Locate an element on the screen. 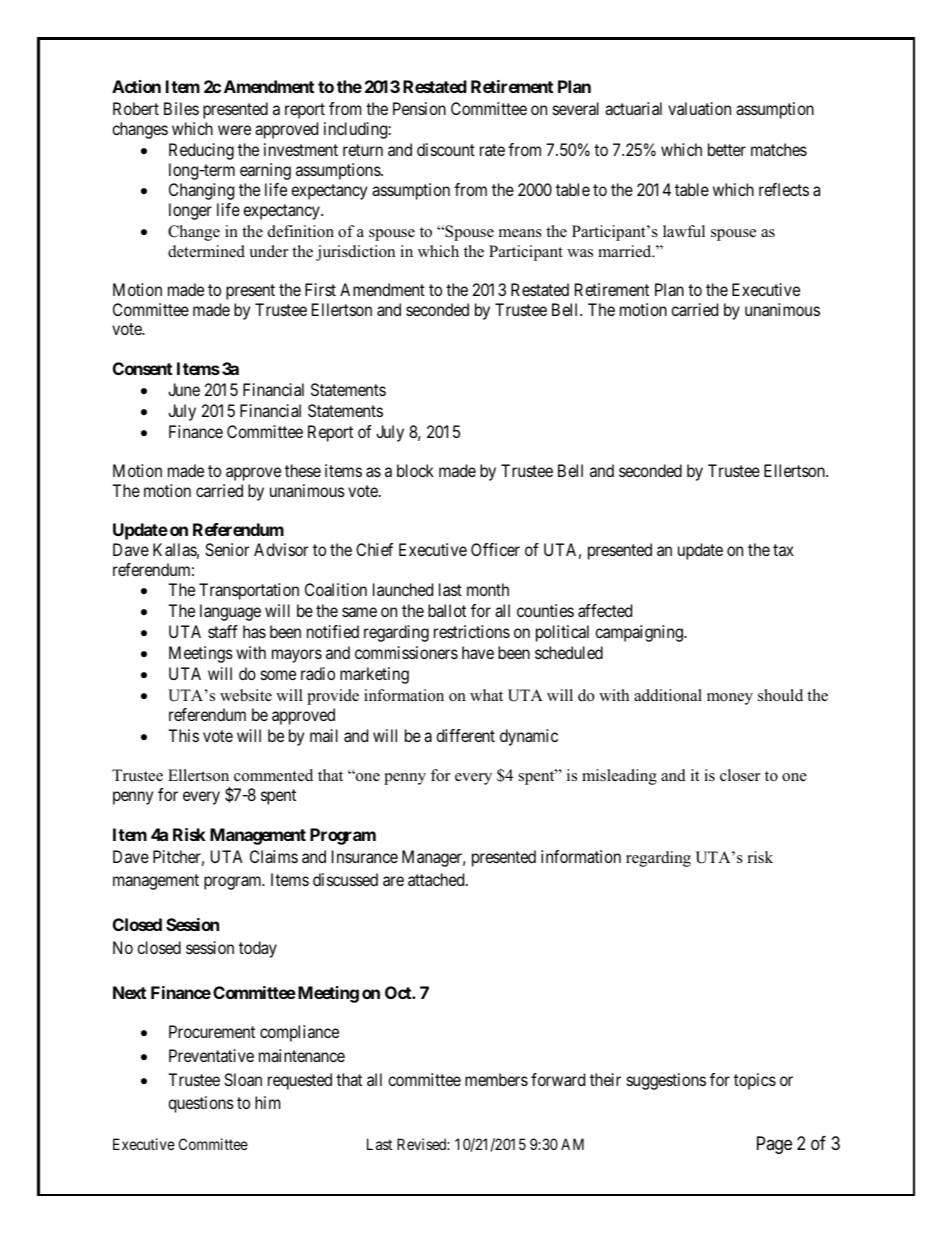  This is located at coordinates (183, 735).
